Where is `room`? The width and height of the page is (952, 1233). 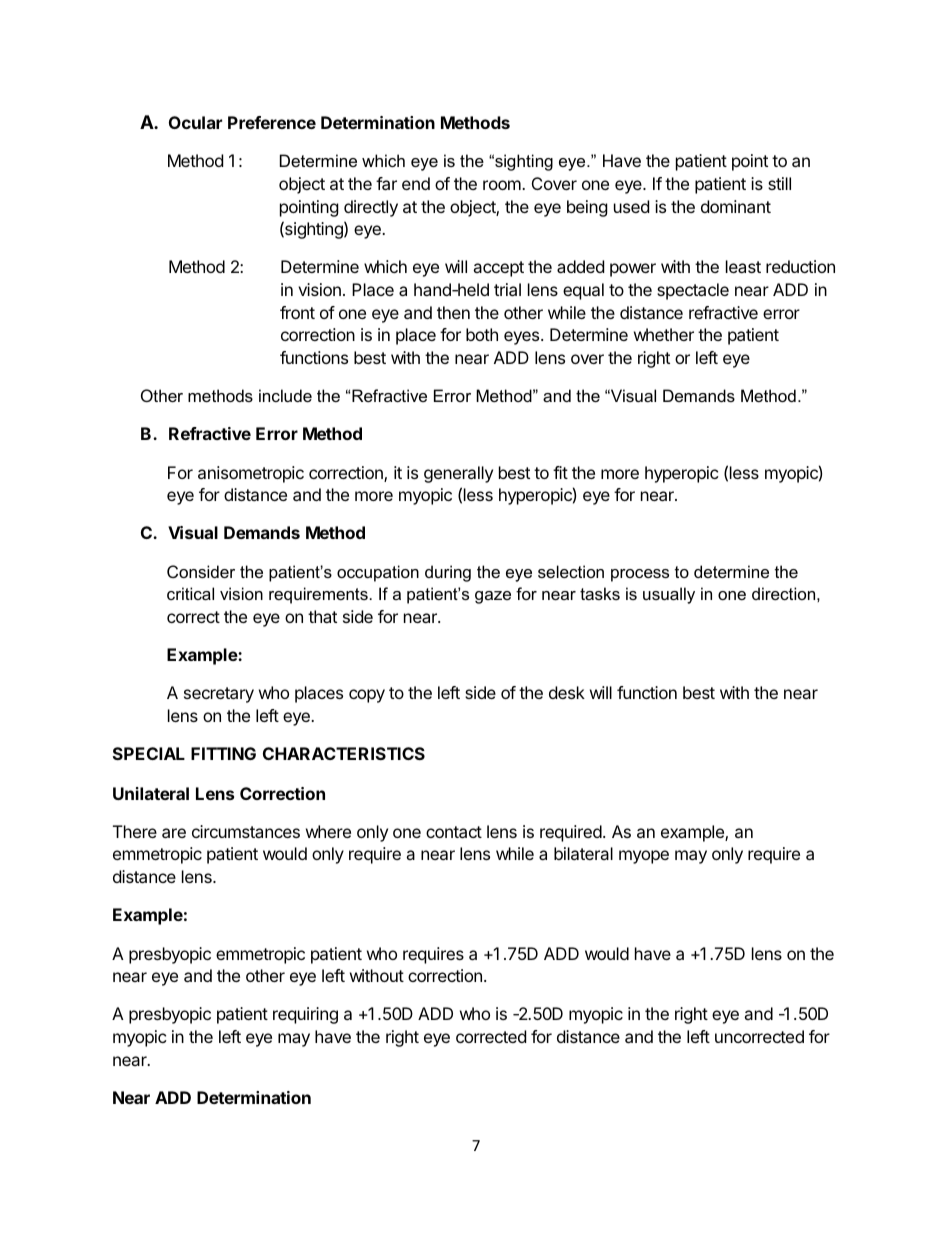
room is located at coordinates (503, 185).
